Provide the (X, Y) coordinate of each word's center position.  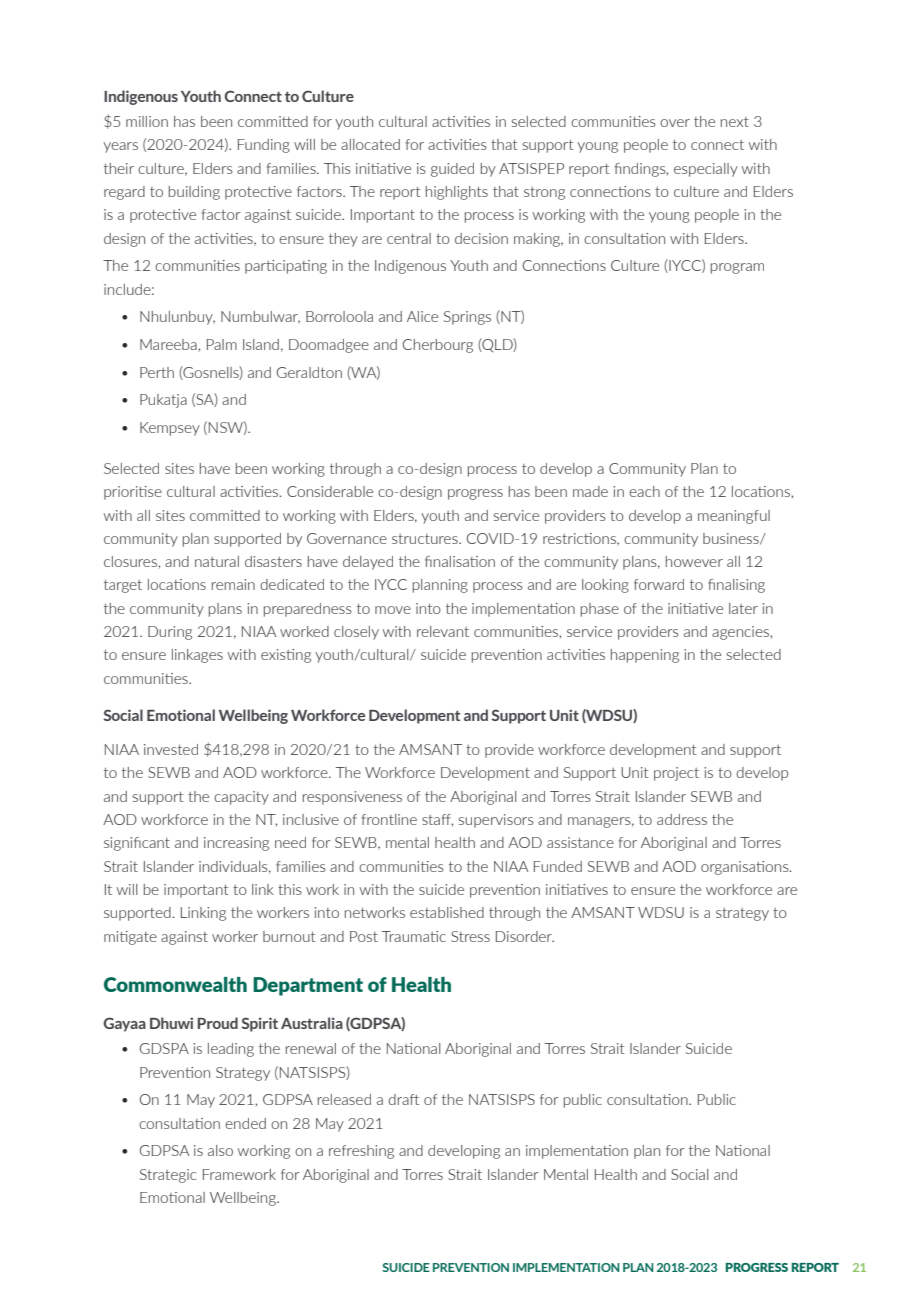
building (194, 193)
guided (452, 170)
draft (403, 1099)
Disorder (525, 936)
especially (706, 170)
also (220, 1150)
